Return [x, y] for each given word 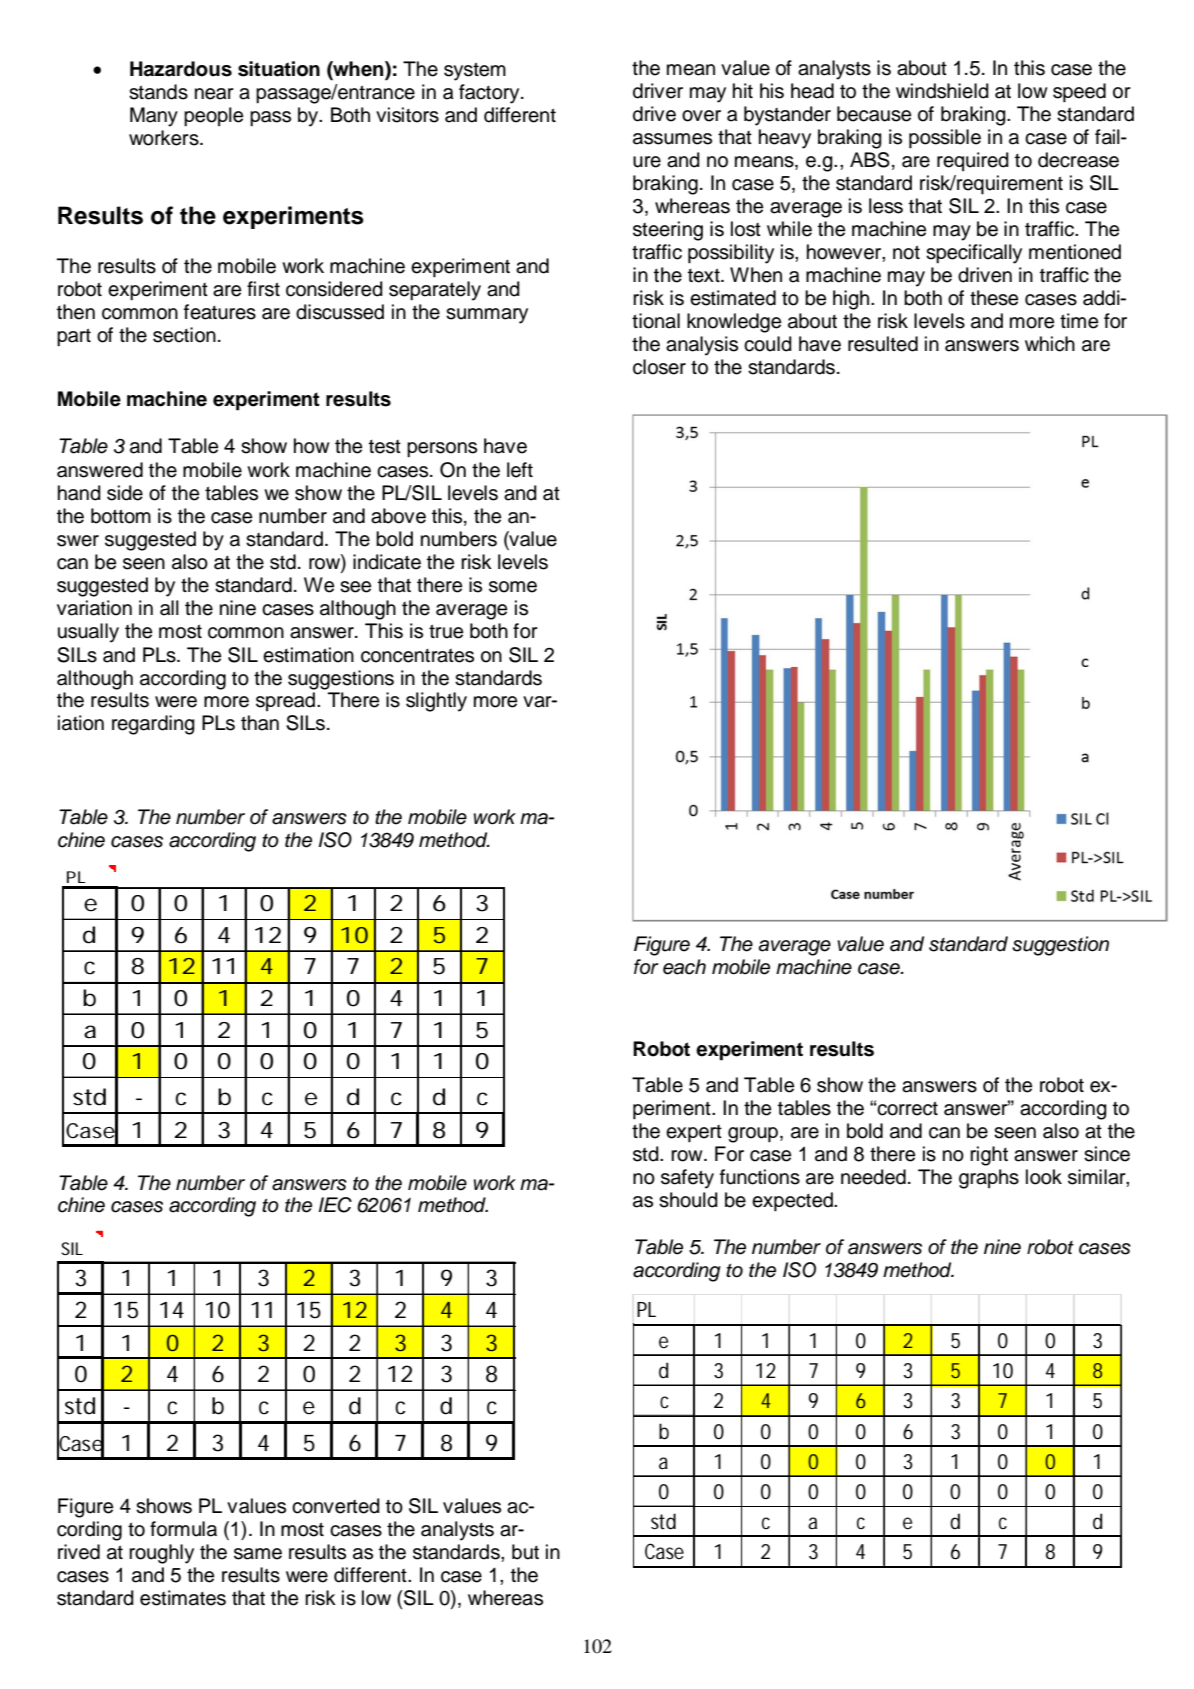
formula [183, 1529]
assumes [672, 139]
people [213, 117]
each [684, 967]
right [989, 1156]
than [260, 723]
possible [945, 139]
